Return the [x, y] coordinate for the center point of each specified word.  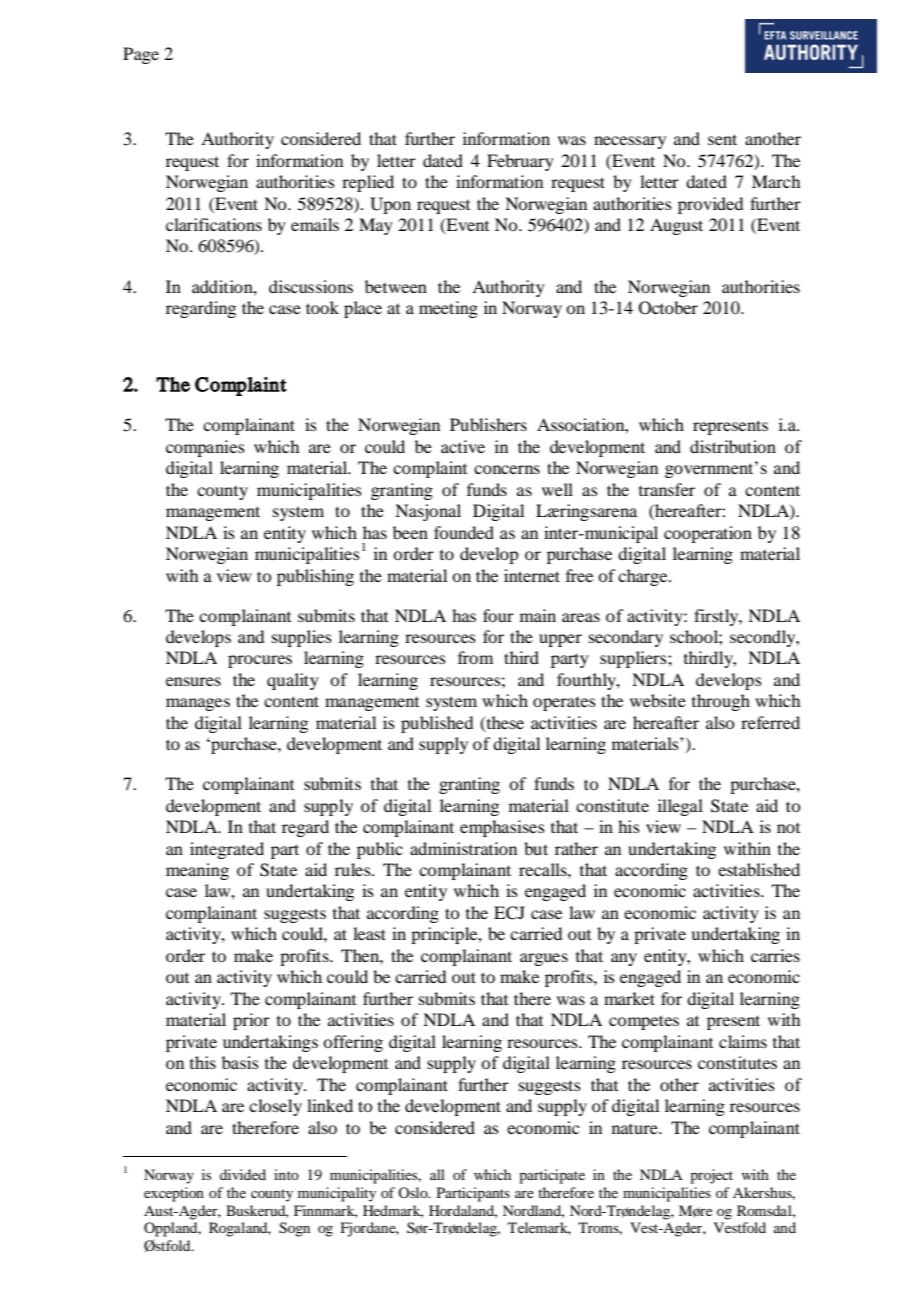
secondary [626, 638]
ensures [193, 681]
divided [243, 1174]
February [520, 162]
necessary [630, 142]
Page [141, 55]
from [475, 657]
